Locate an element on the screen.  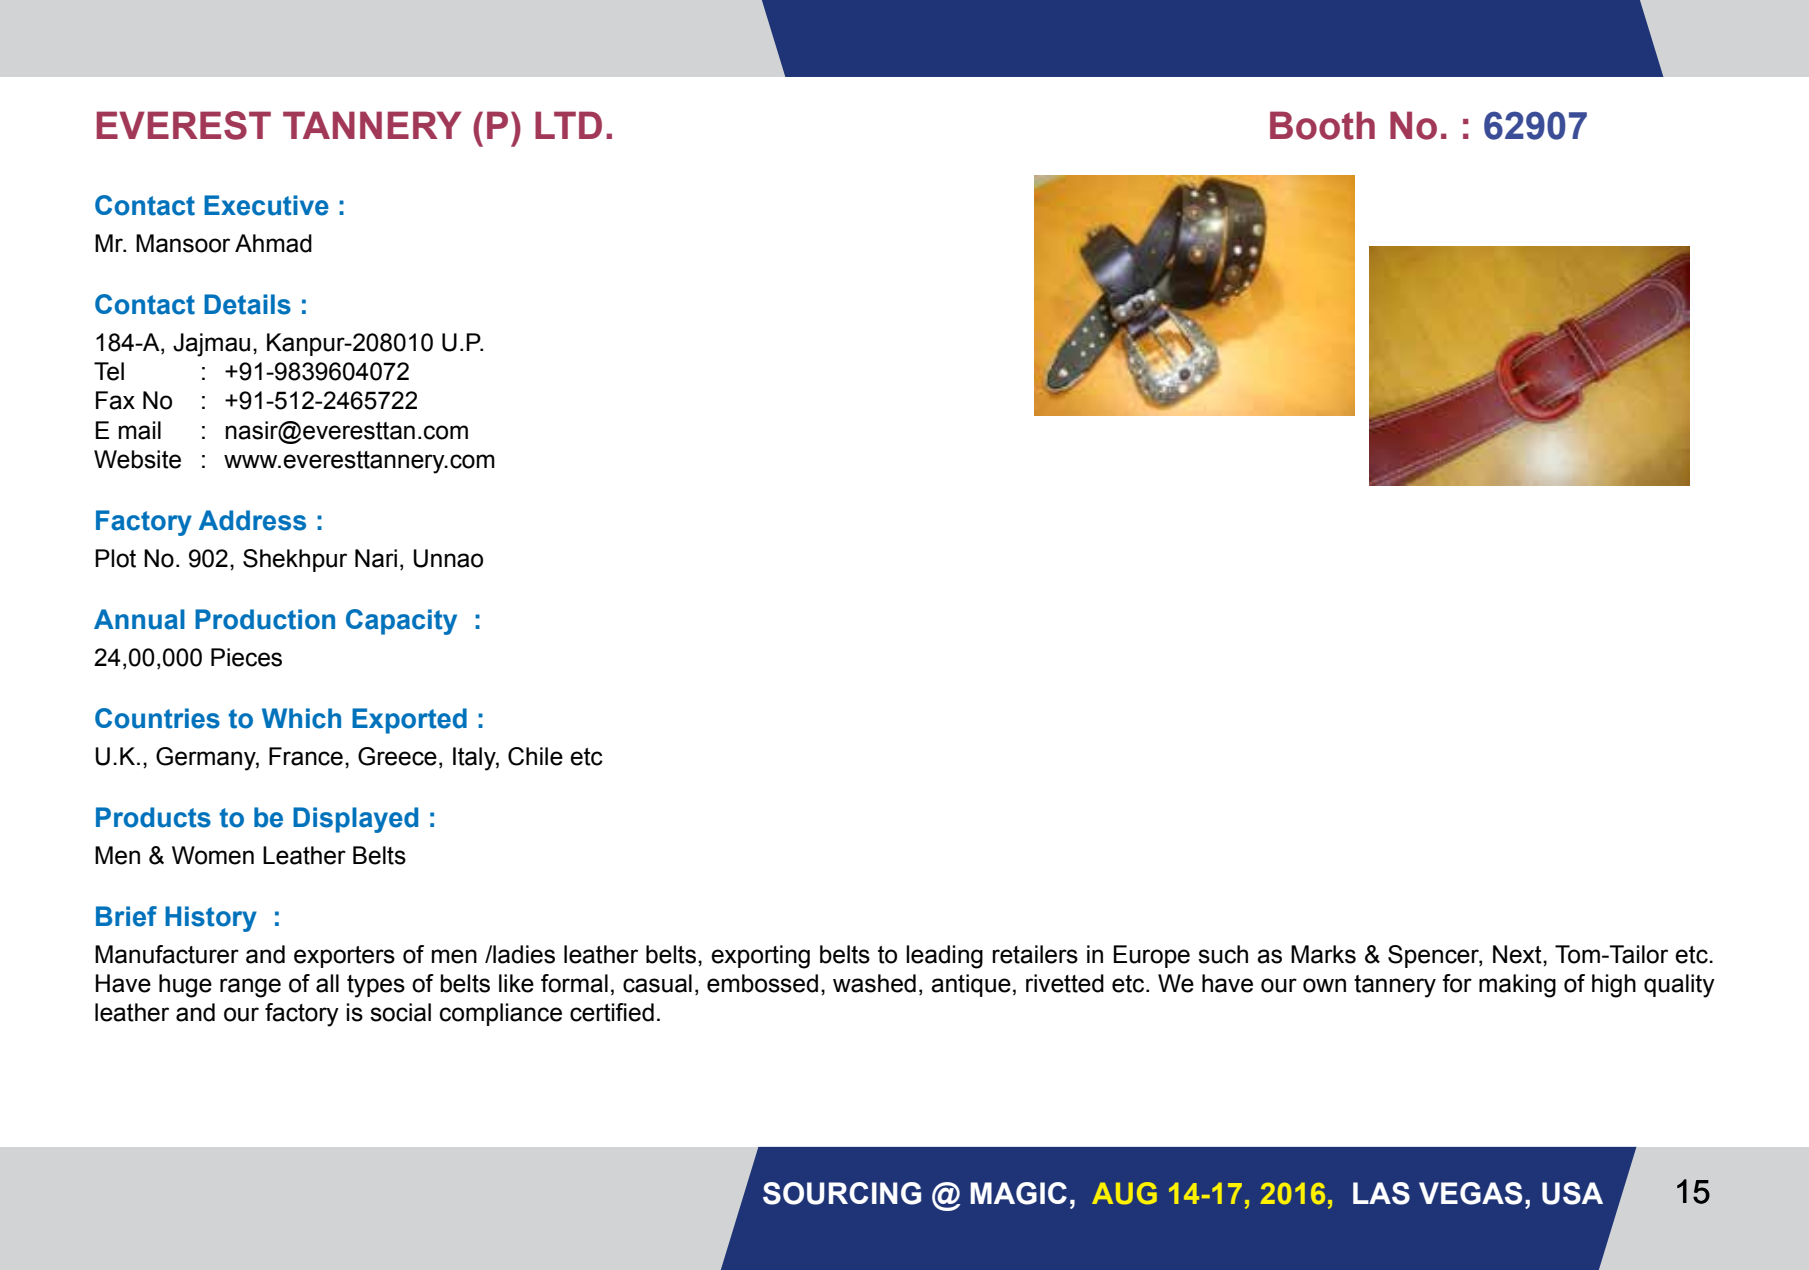
social is located at coordinates (400, 1012).
